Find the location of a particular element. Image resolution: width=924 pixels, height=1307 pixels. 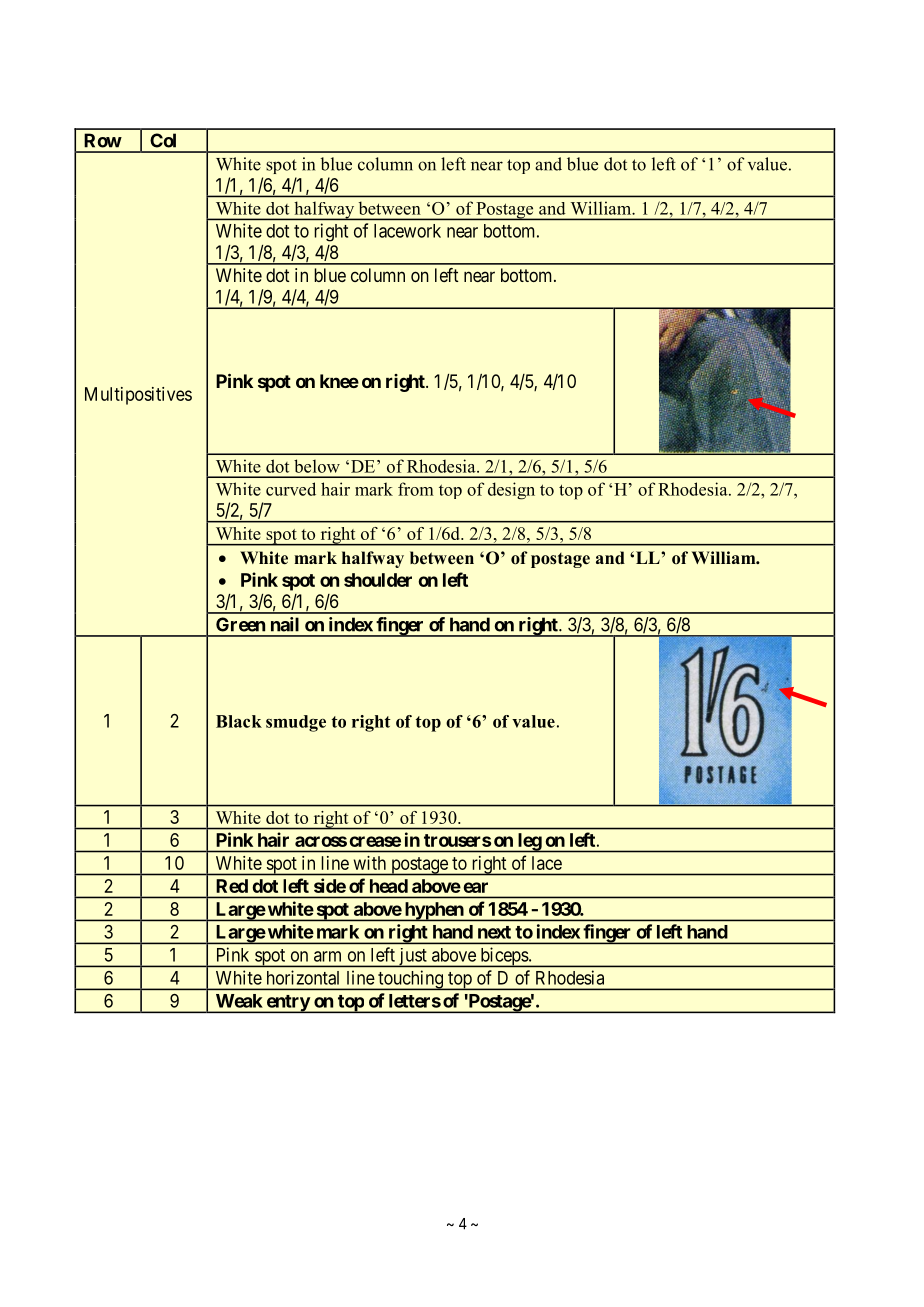

horizontal is located at coordinates (303, 977).
